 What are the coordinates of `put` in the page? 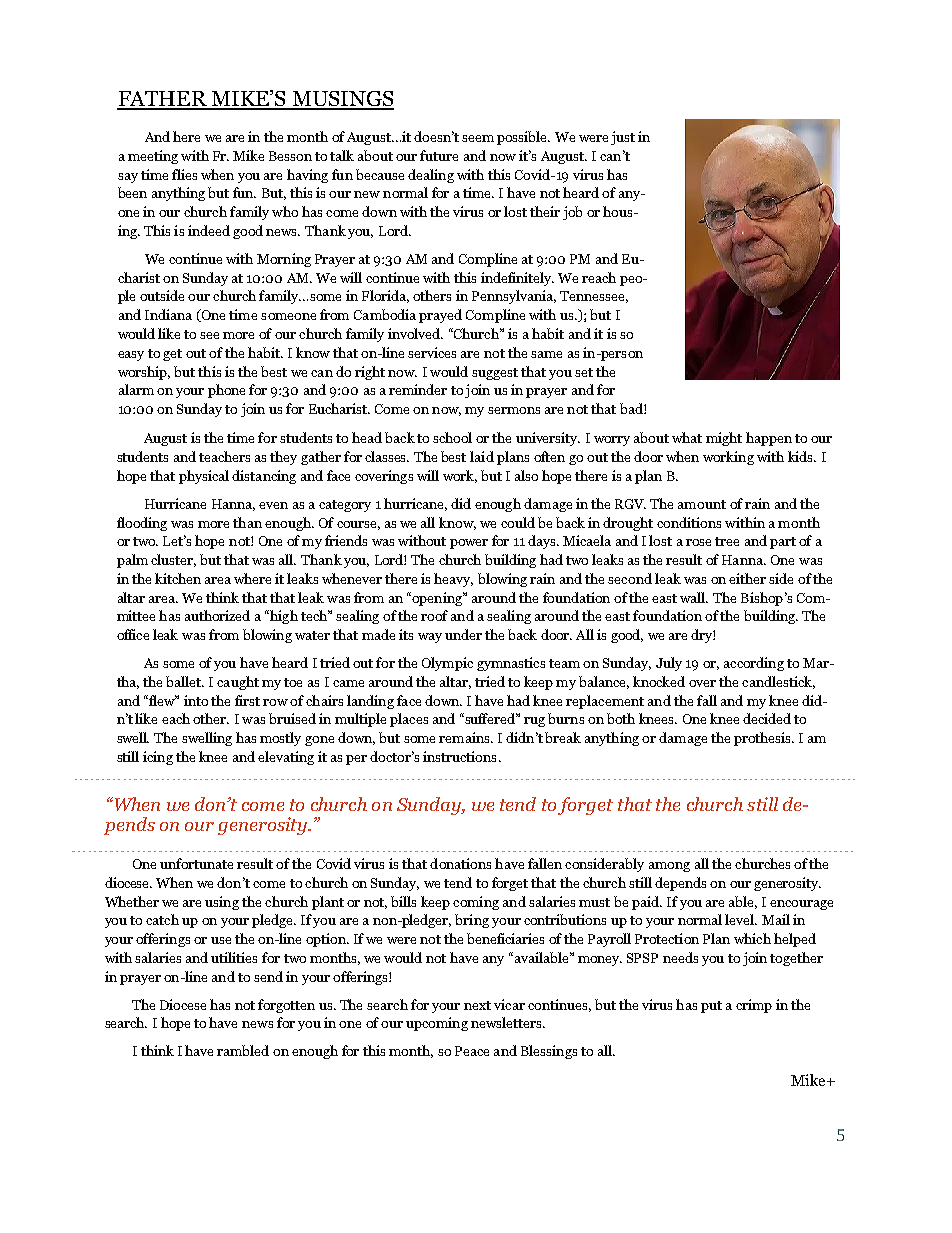 It's located at (711, 1007).
